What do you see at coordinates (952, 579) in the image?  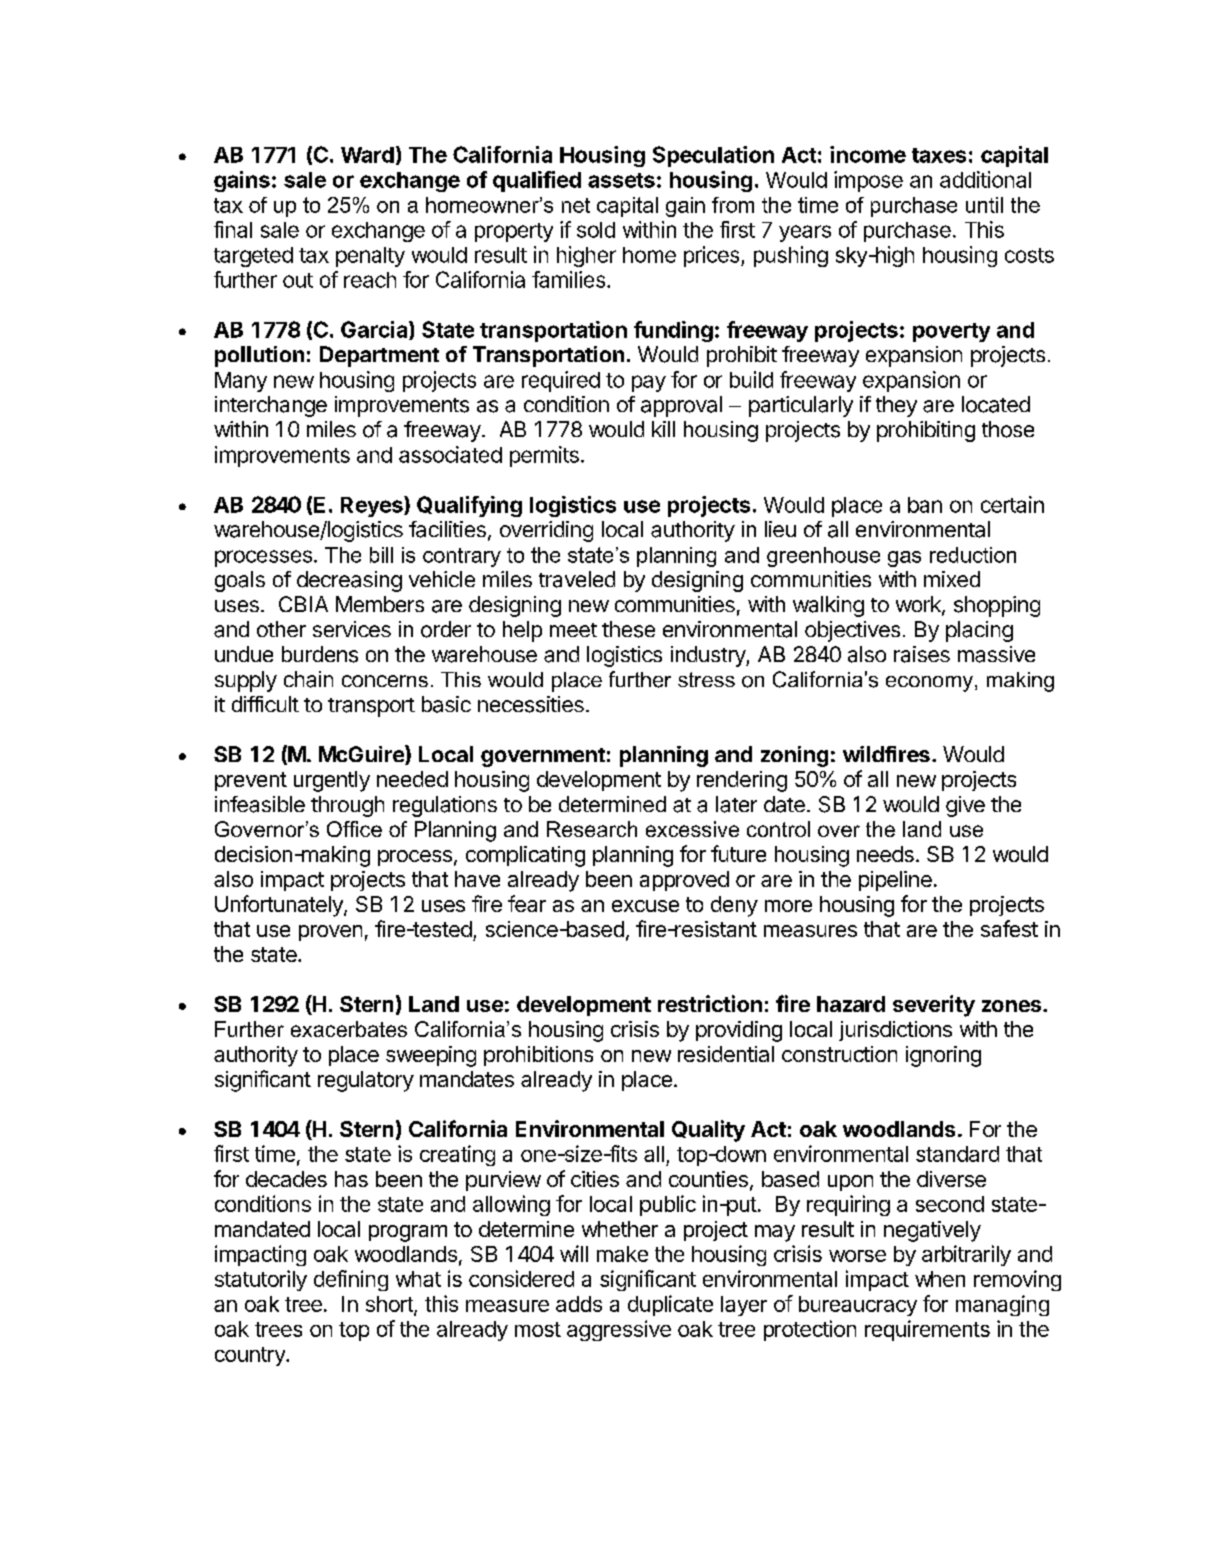 I see `mixed` at bounding box center [952, 579].
